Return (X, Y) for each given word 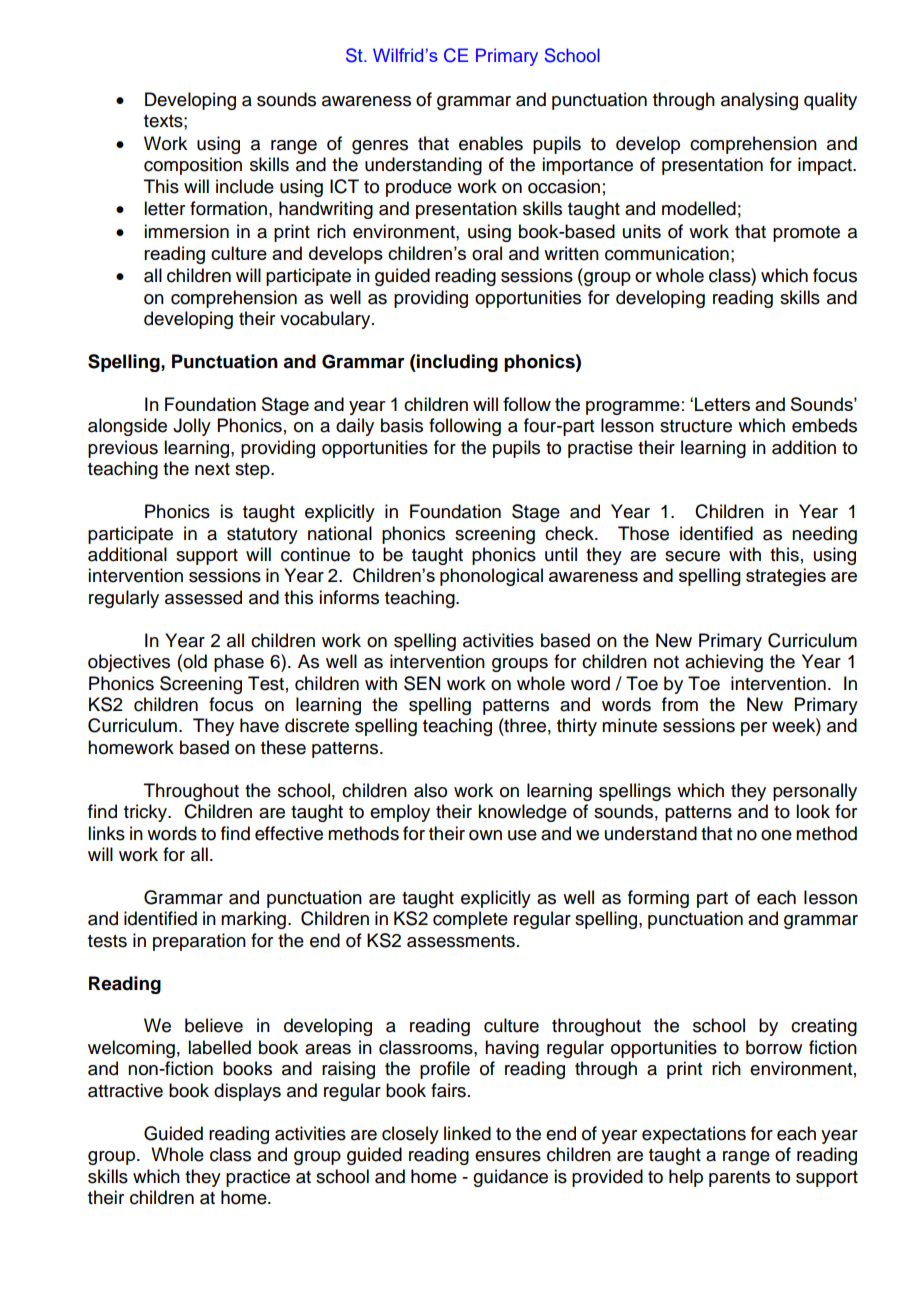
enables (491, 143)
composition (193, 166)
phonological (491, 577)
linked (467, 1133)
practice (258, 1178)
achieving (724, 663)
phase (239, 663)
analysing (759, 101)
